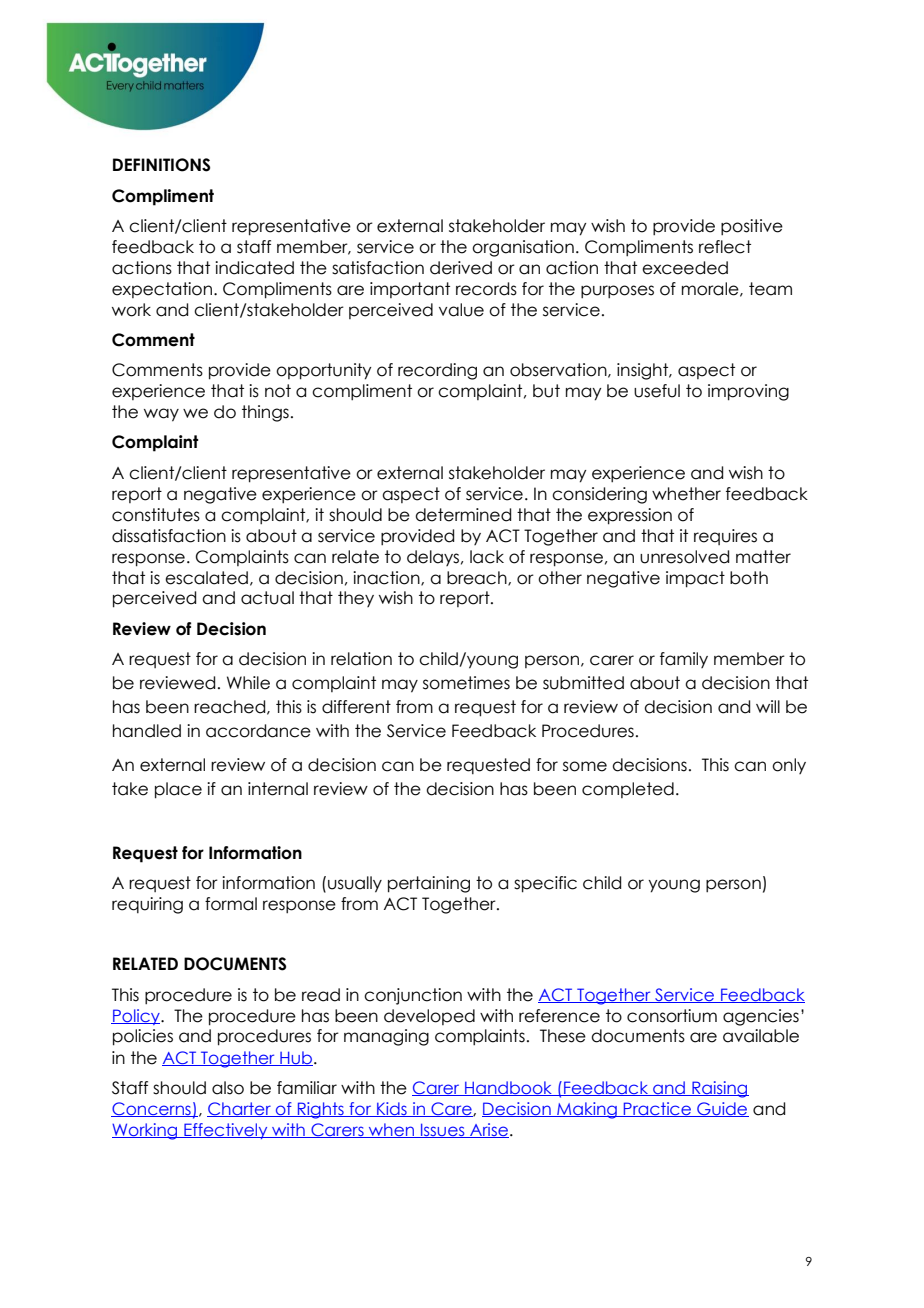  Describe the element at coordinates (628, 790) in the screenshot. I see `completed` at that location.
